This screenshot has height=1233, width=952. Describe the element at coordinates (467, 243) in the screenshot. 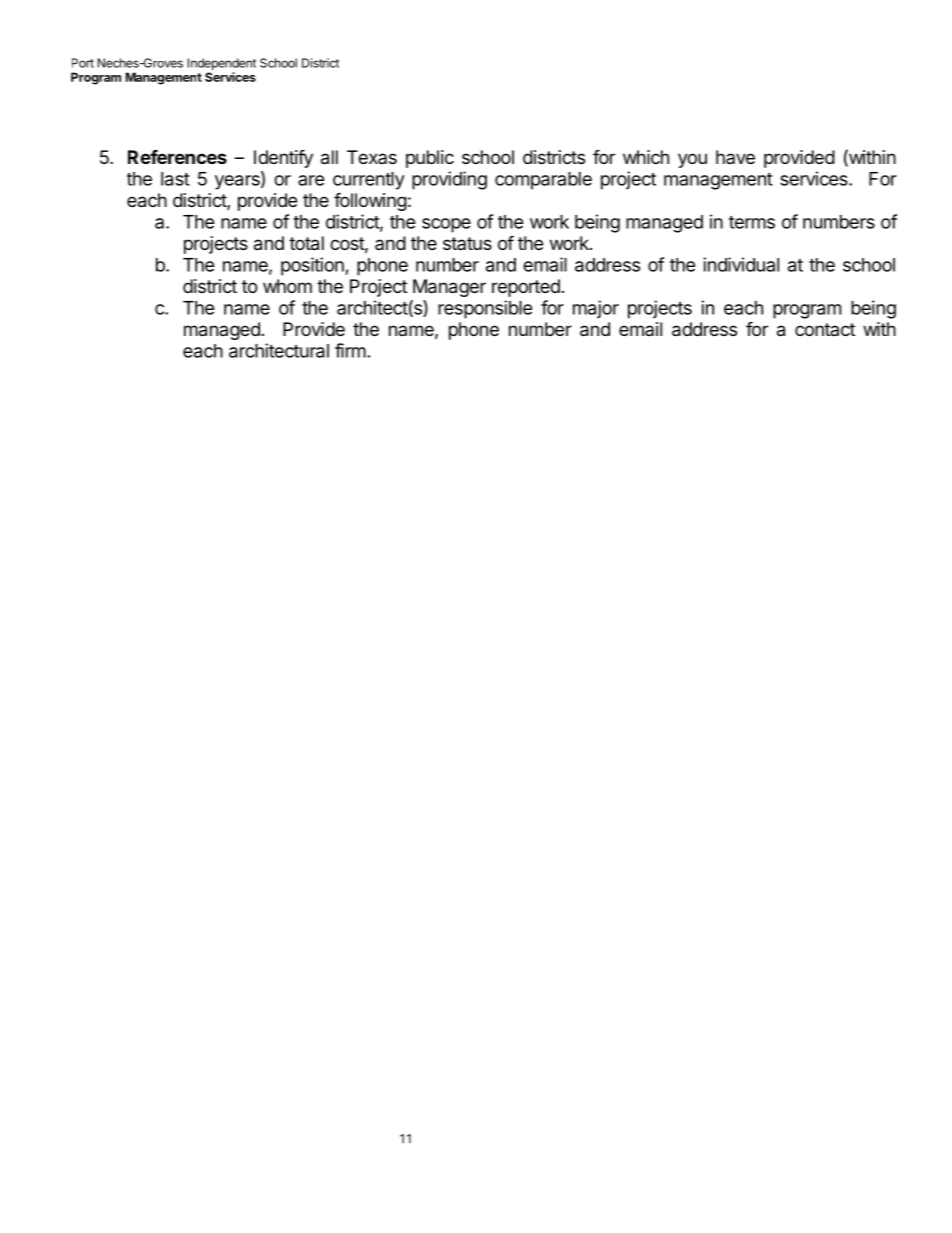

I see `status` at that location.
